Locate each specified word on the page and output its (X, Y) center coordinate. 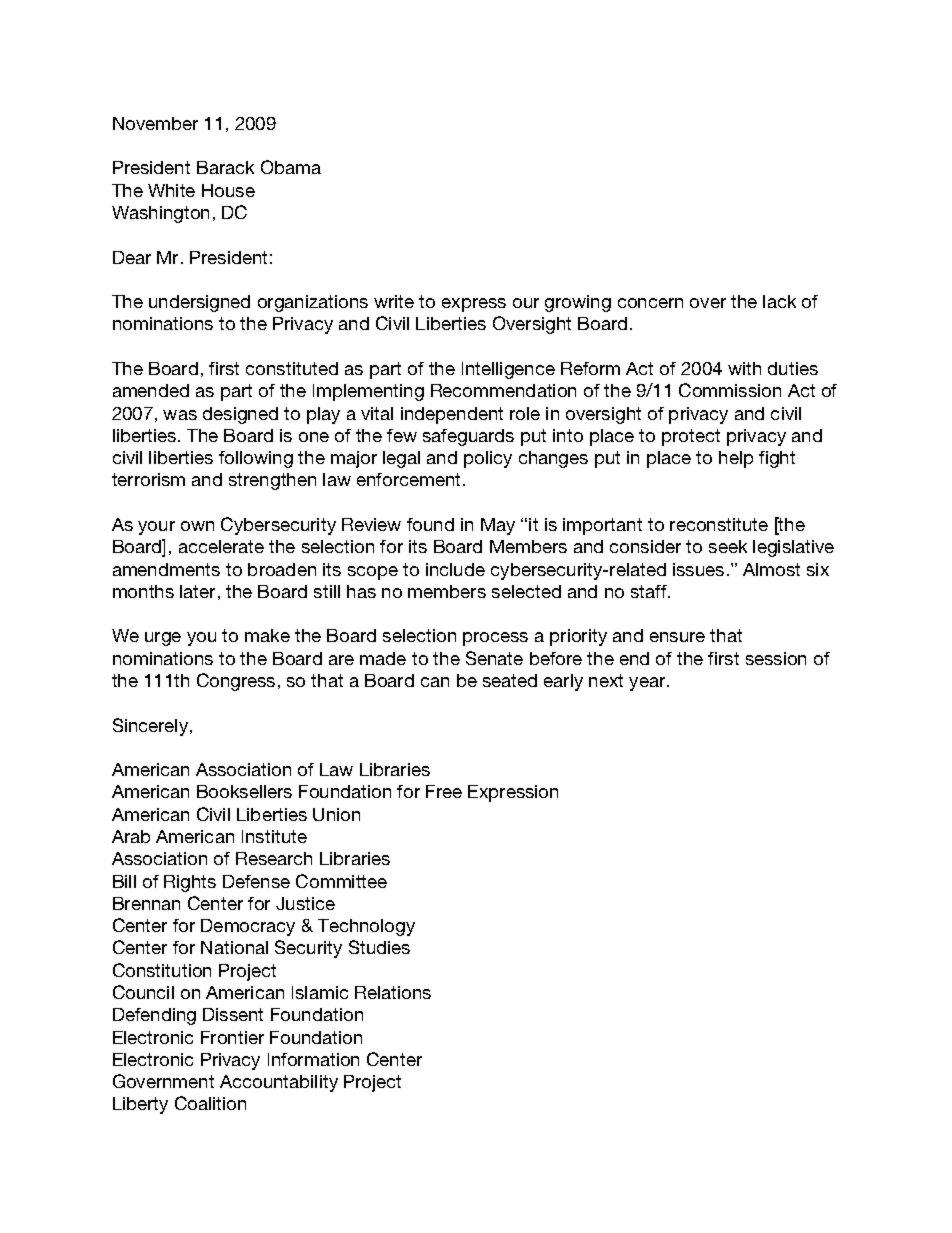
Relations (393, 992)
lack (779, 301)
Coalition (210, 1103)
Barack (225, 167)
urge (163, 639)
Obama (291, 167)
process (495, 639)
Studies (379, 947)
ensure (677, 637)
